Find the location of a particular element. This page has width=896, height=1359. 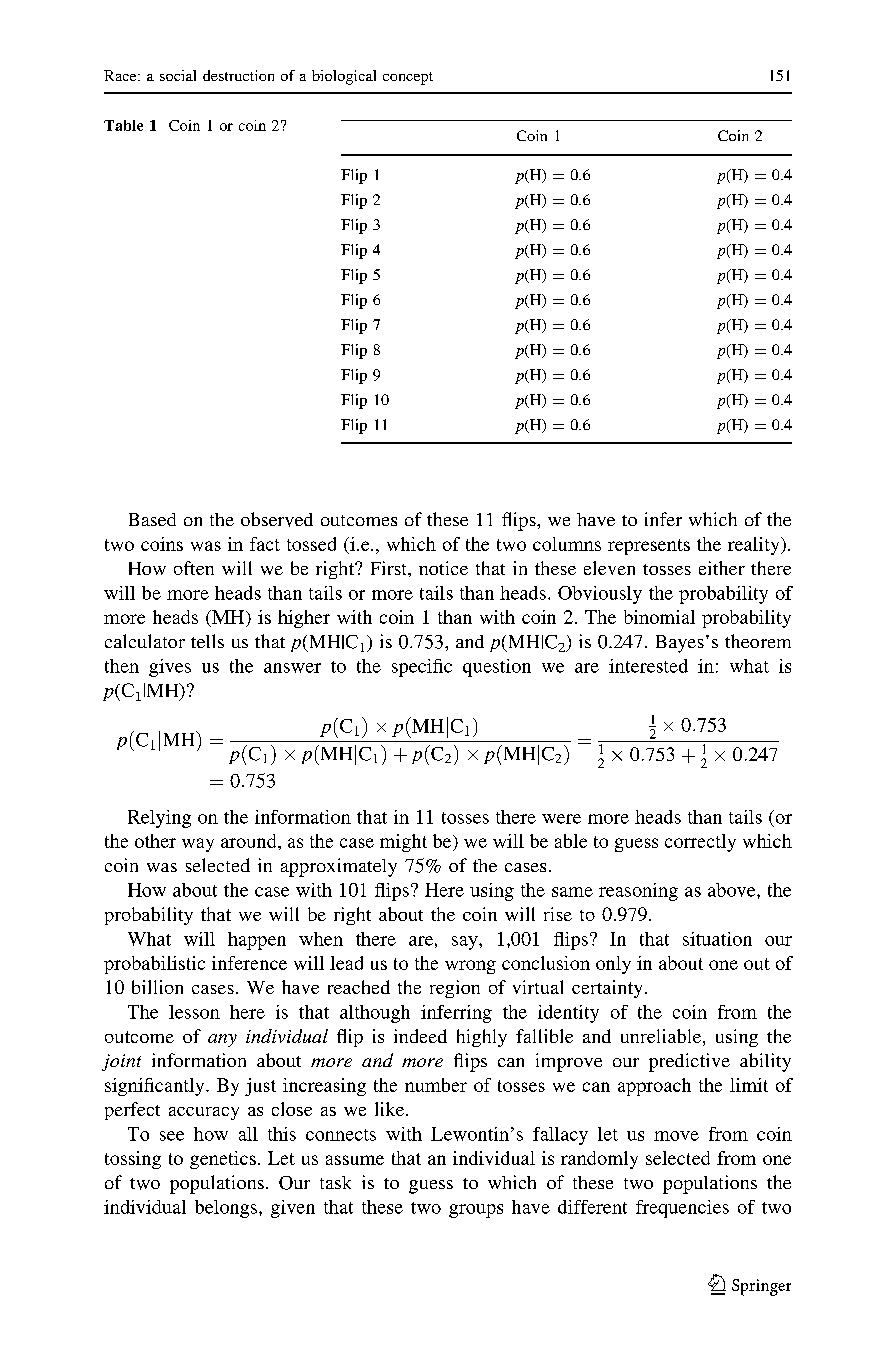

tells is located at coordinates (207, 641).
